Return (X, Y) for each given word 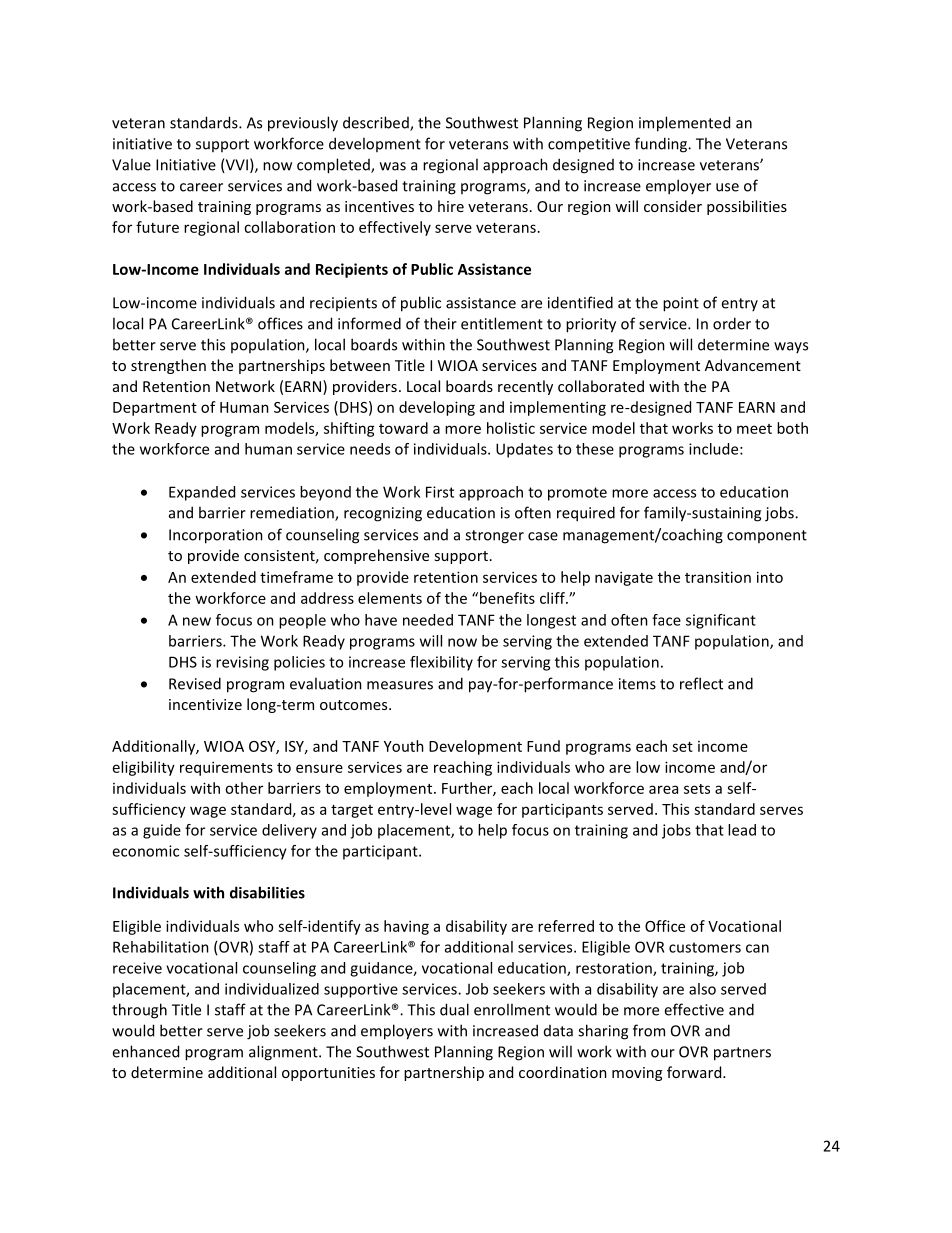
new (197, 621)
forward (695, 1072)
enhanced (145, 1051)
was (393, 166)
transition (718, 577)
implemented (684, 124)
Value (131, 164)
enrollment (512, 1009)
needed (428, 620)
